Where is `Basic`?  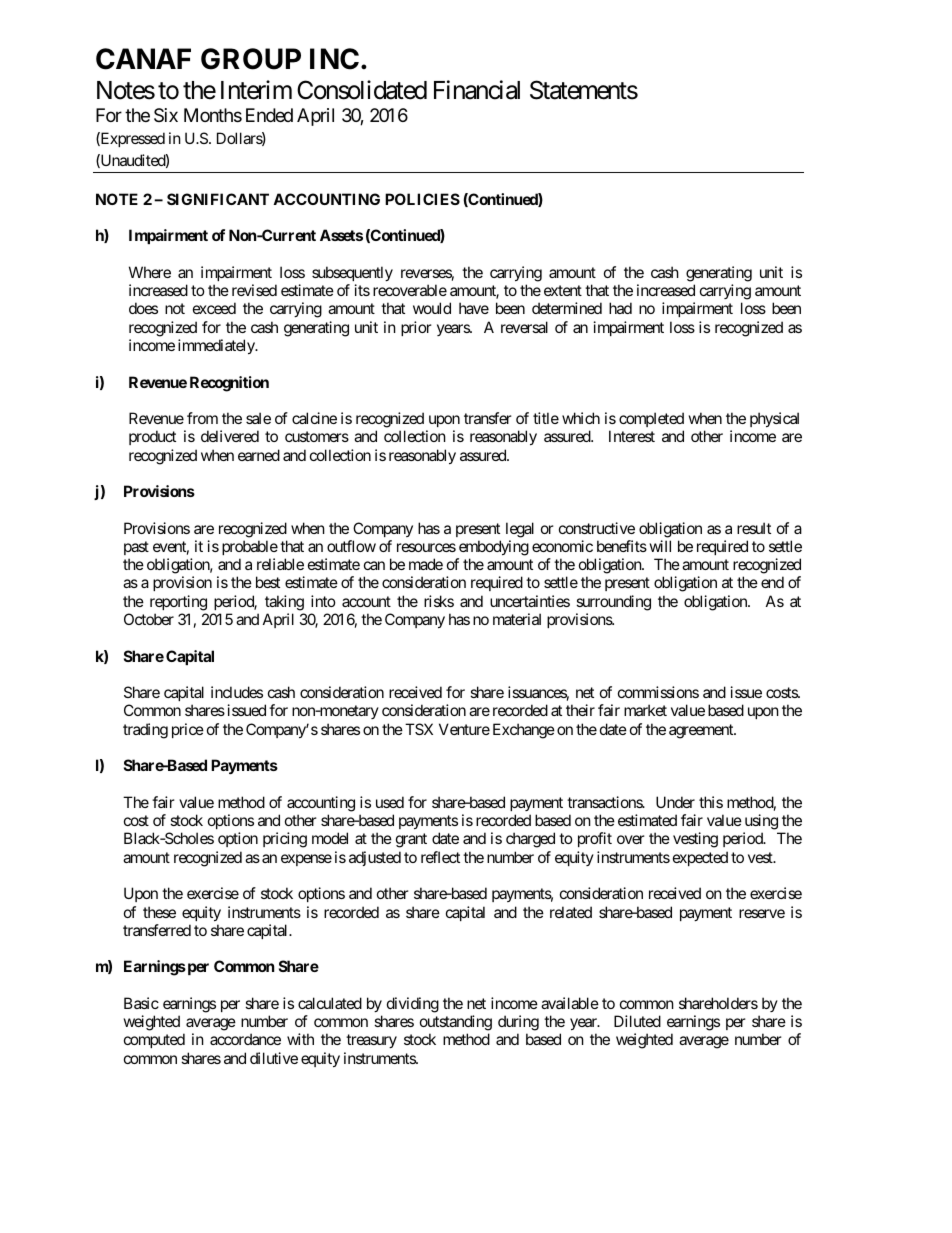
Basic is located at coordinates (141, 1003).
